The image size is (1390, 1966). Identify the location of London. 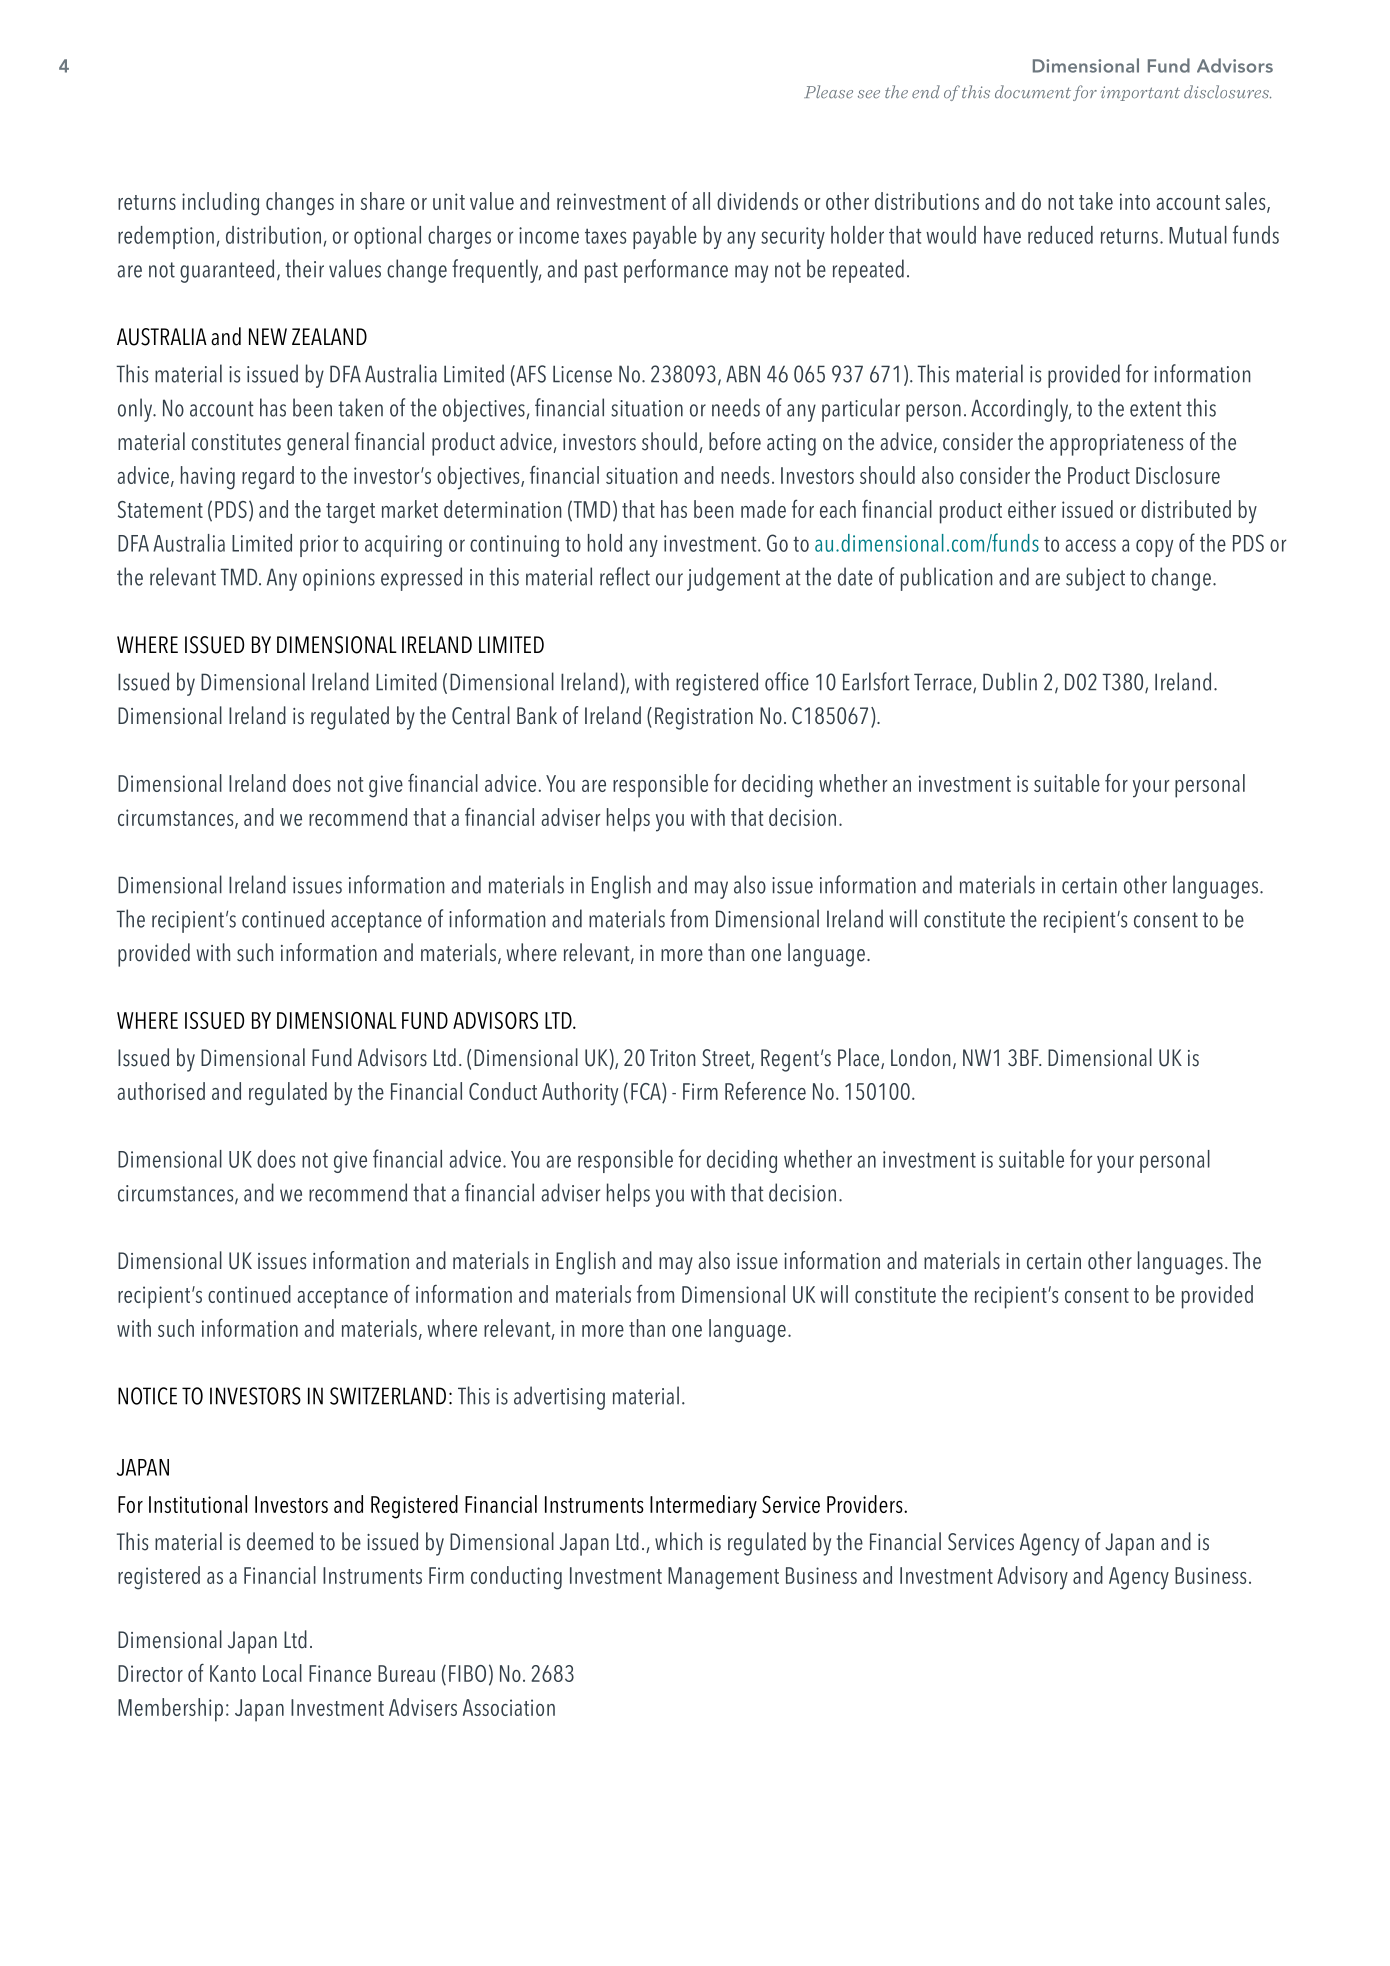
(921, 1057).
